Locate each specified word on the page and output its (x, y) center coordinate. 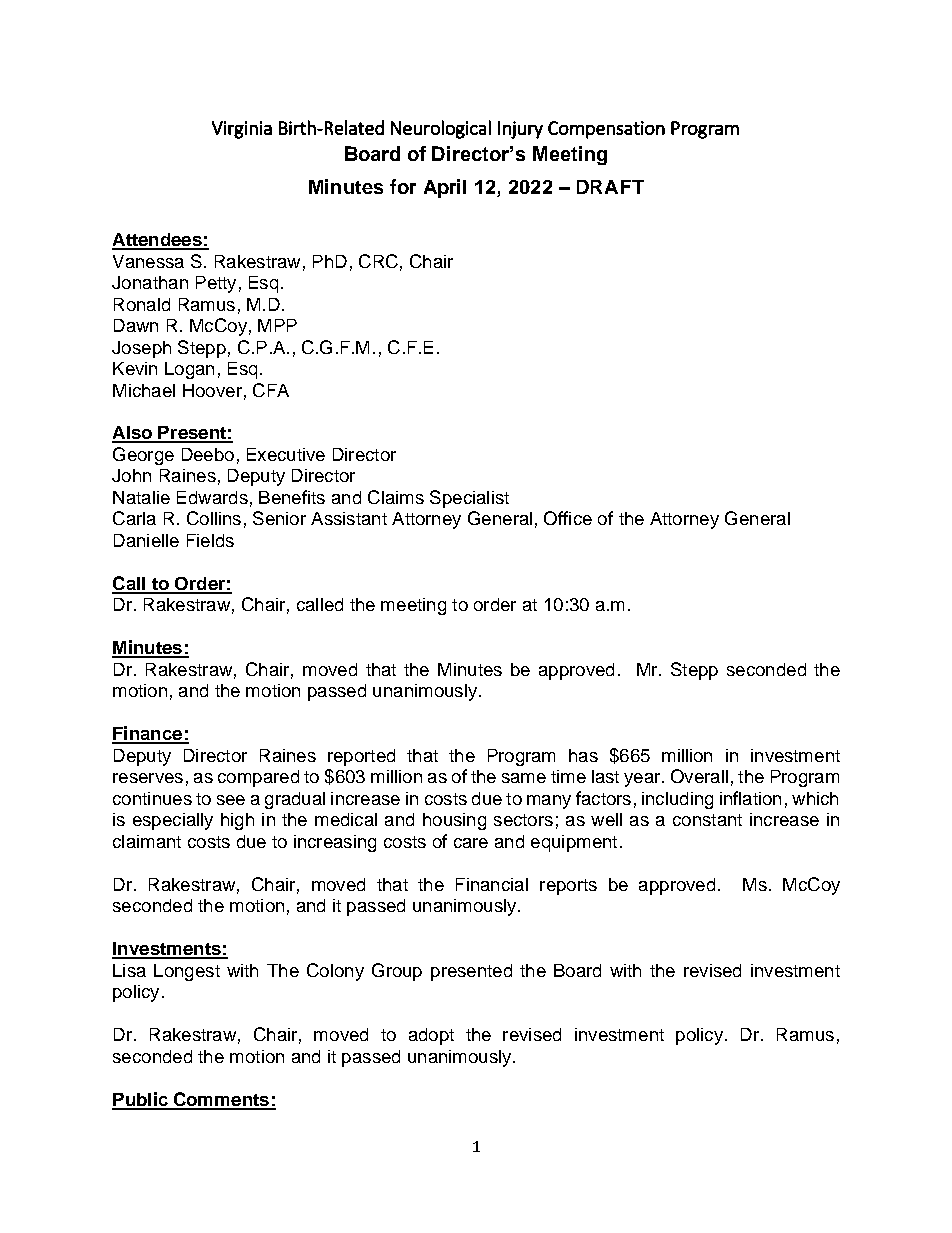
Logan (189, 370)
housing (454, 821)
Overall (699, 776)
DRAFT (610, 187)
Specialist (469, 499)
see (231, 800)
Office (568, 518)
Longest (187, 972)
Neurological (441, 129)
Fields (210, 540)
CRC (378, 261)
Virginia (242, 130)
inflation (750, 798)
